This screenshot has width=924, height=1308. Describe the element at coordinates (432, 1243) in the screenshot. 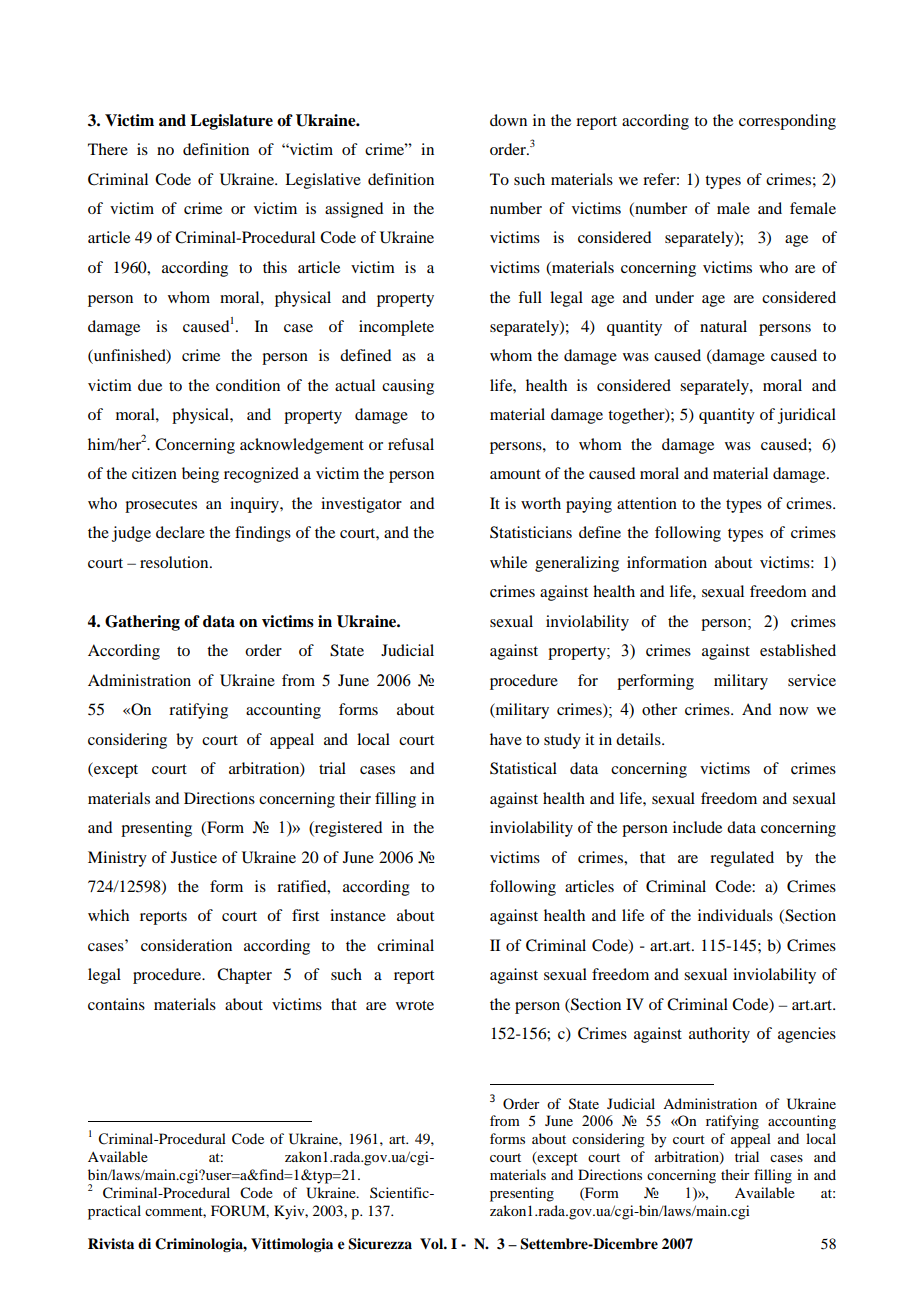

I see `Vol` at that location.
